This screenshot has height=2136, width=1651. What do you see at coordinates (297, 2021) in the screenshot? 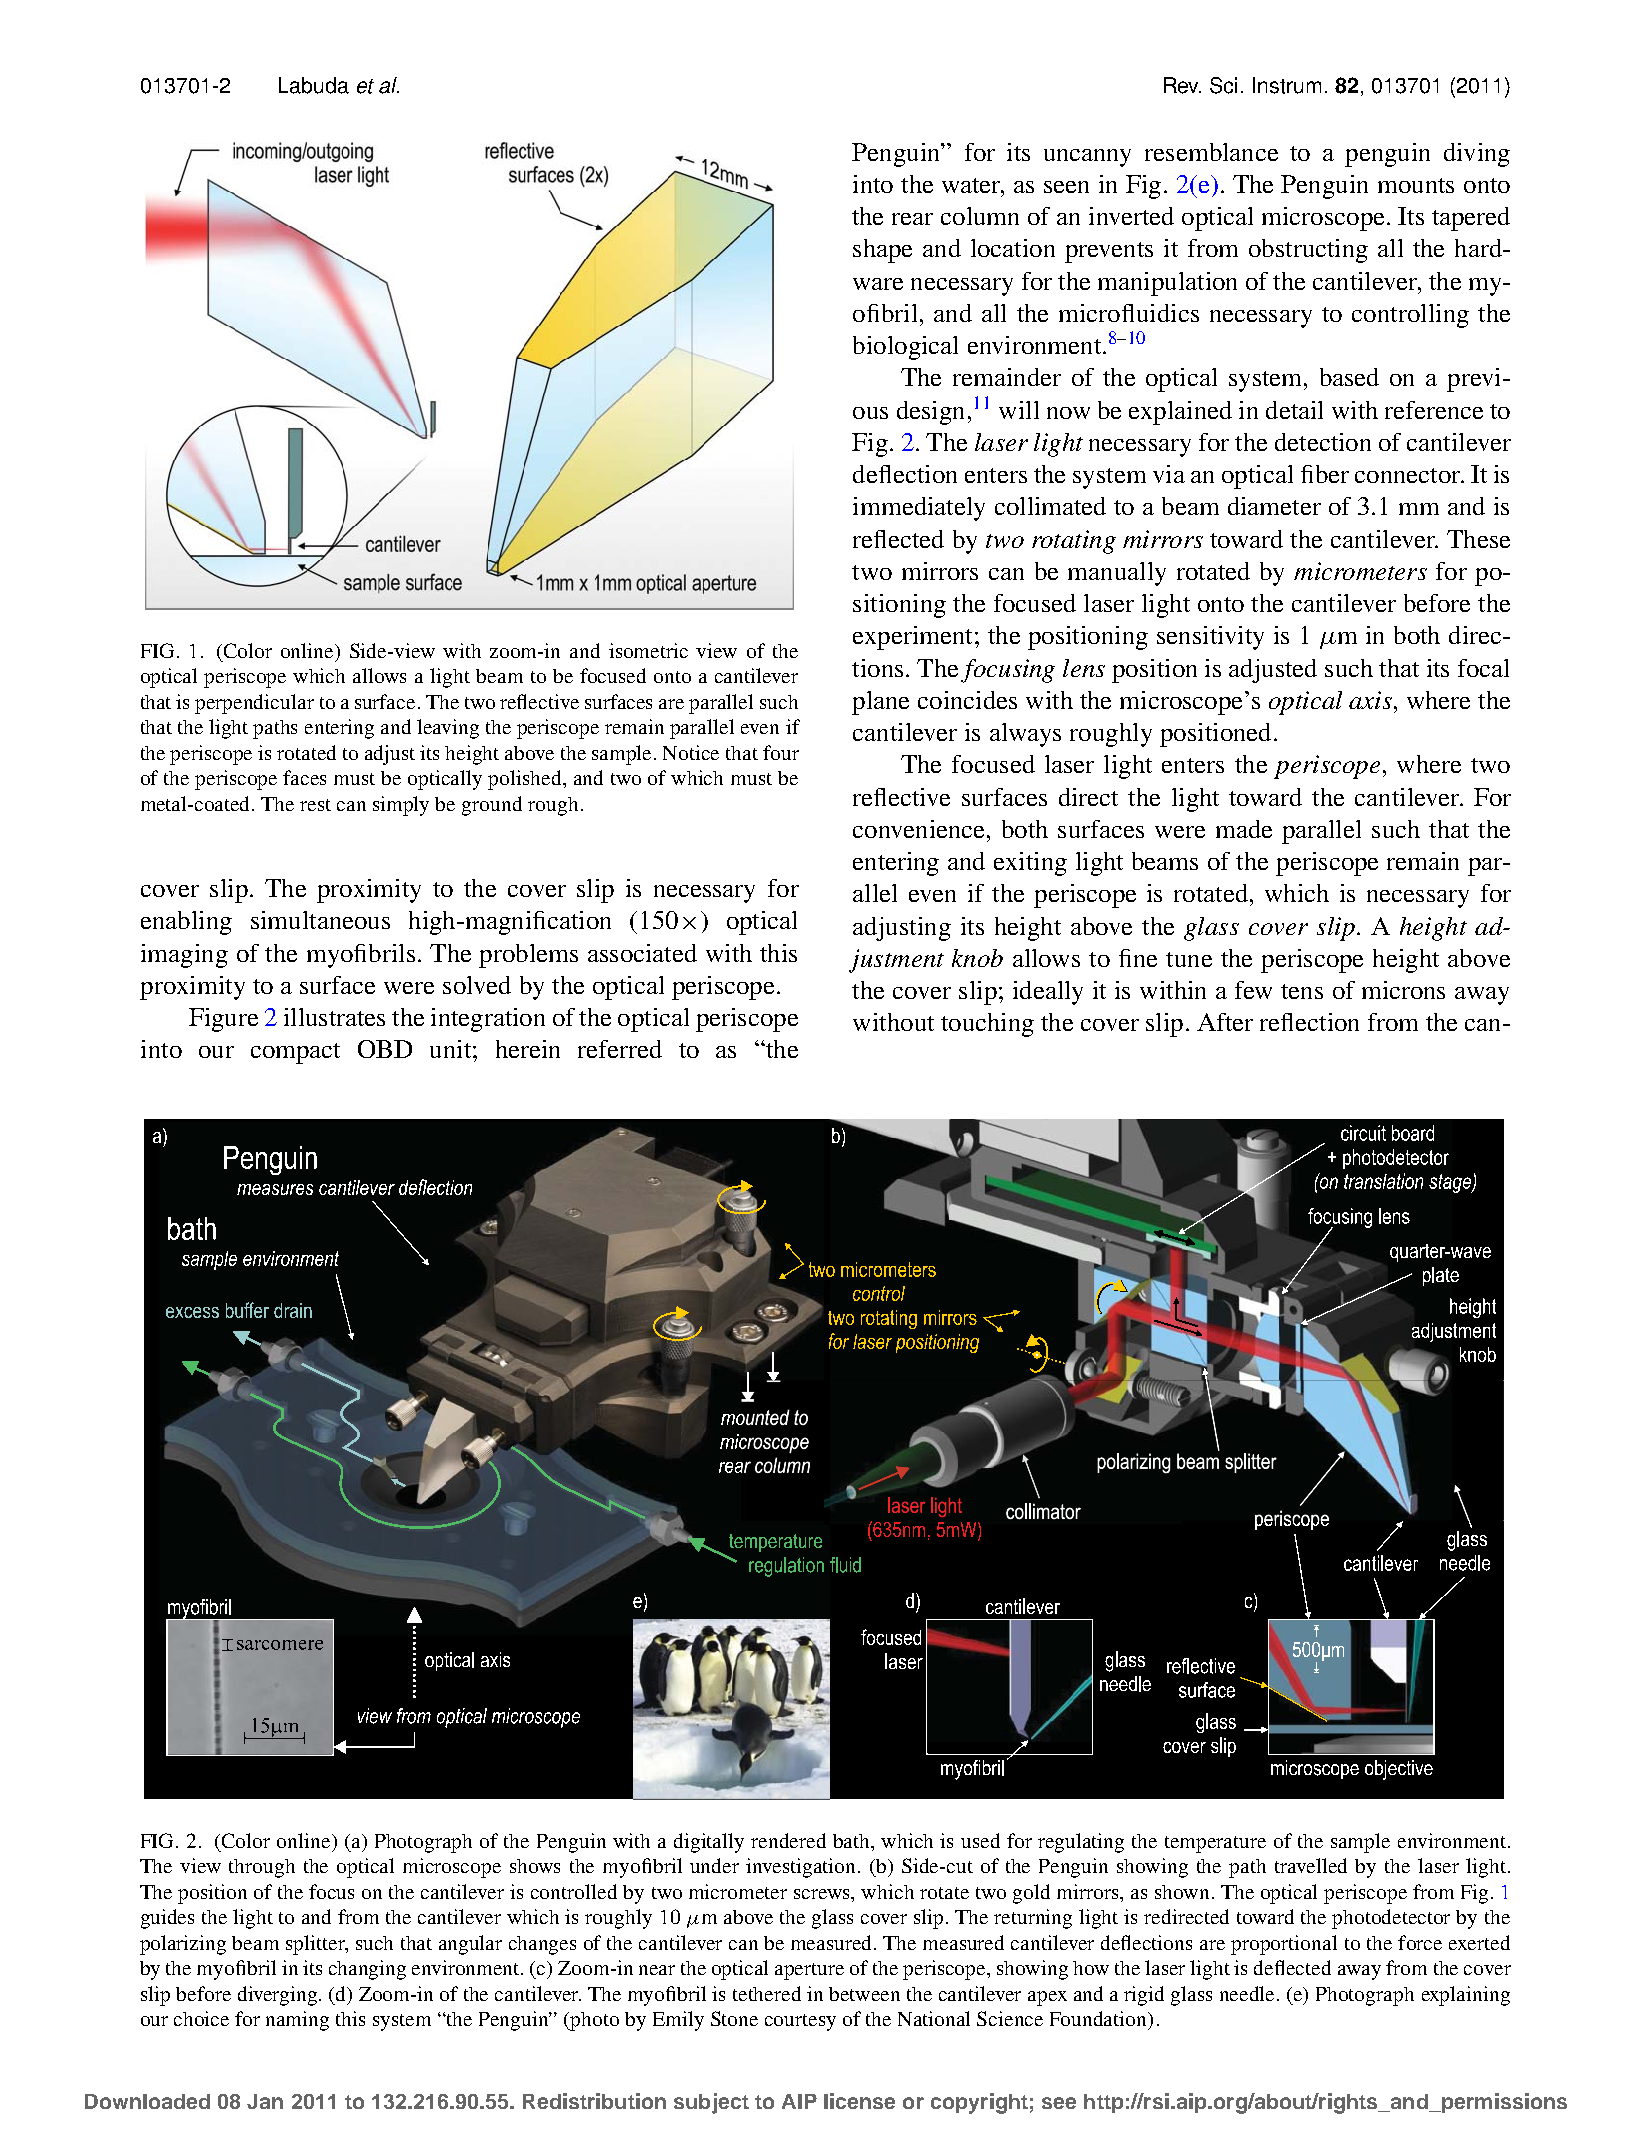
I see `naming` at bounding box center [297, 2021].
